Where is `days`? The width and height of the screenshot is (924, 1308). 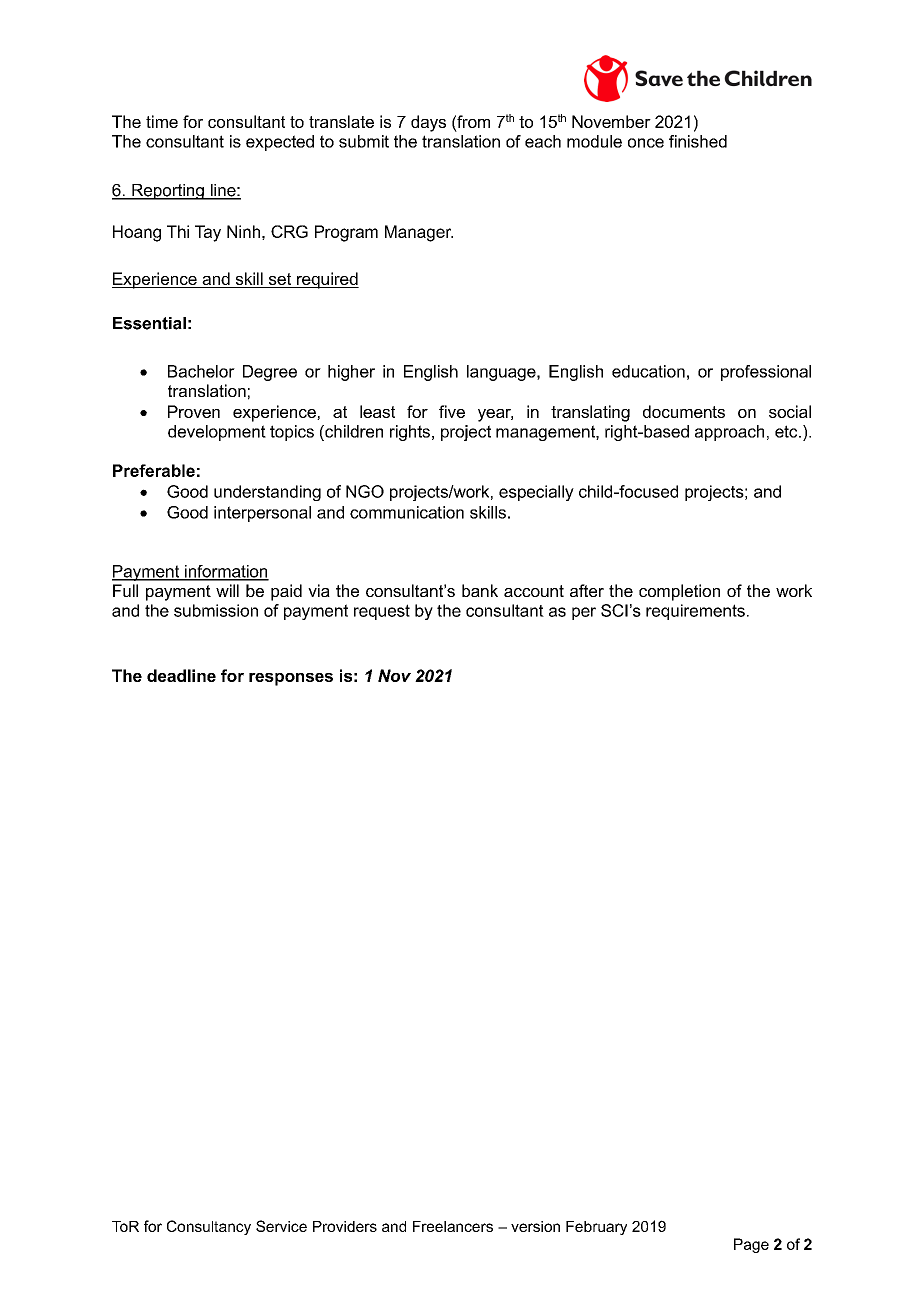 days is located at coordinates (428, 123).
